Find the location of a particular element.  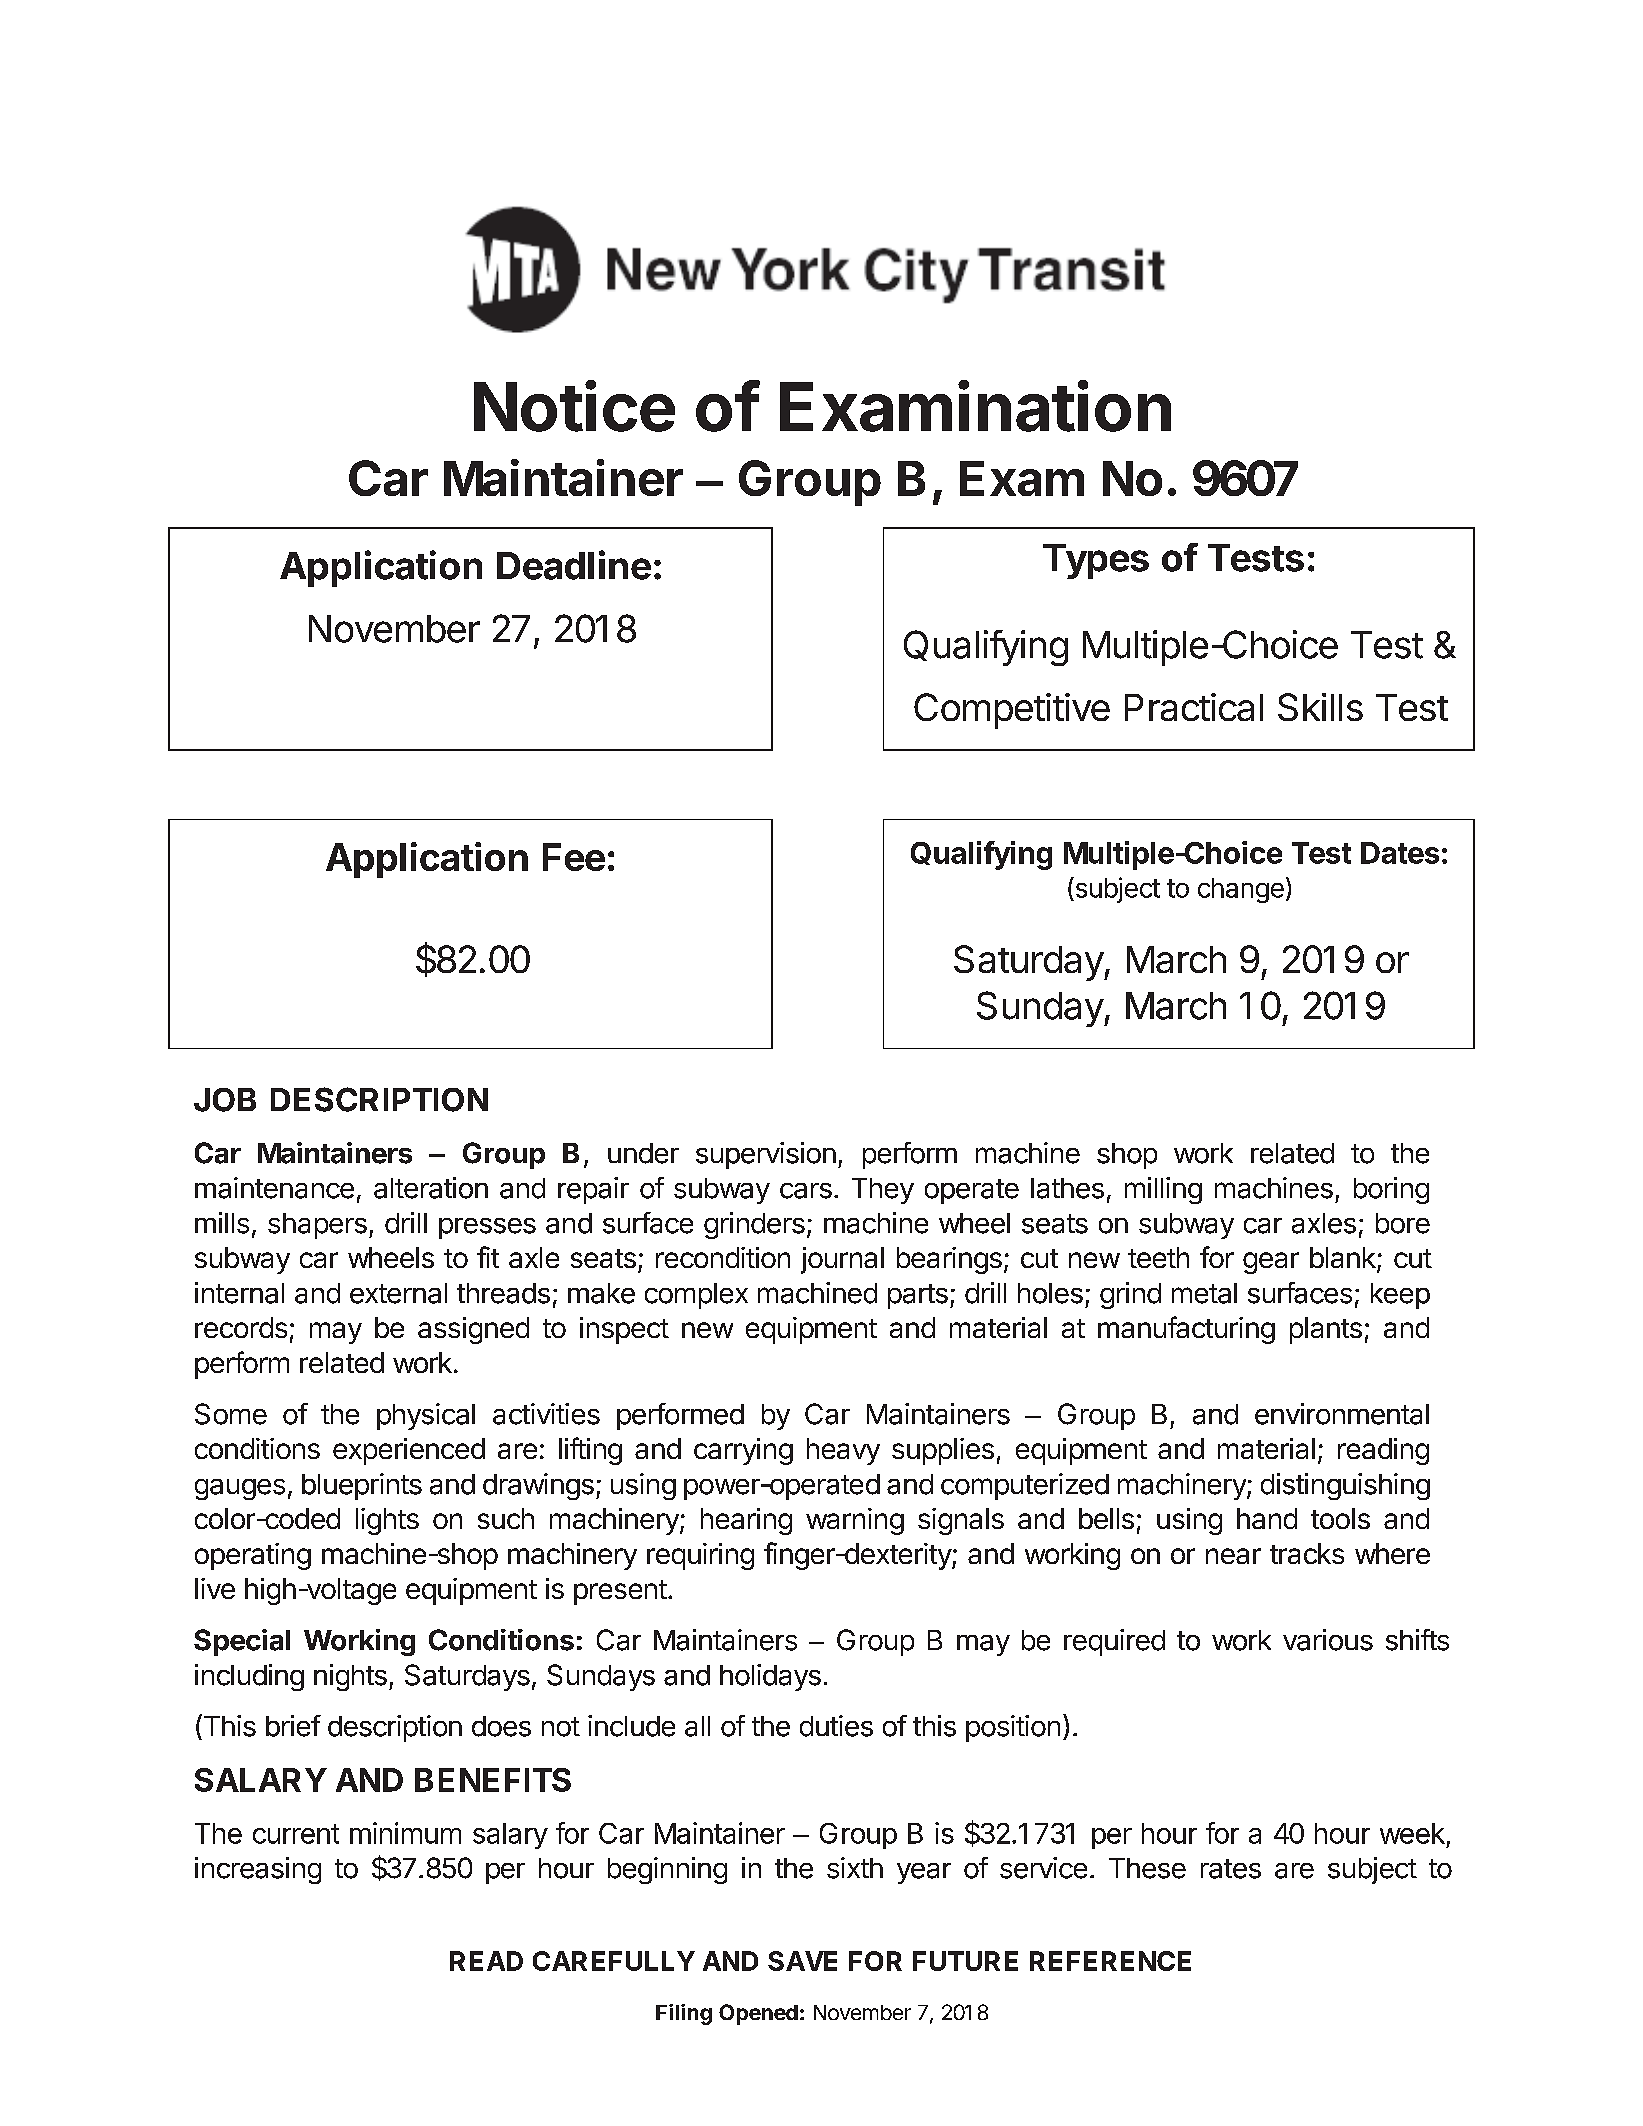

lights is located at coordinates (387, 1521).
